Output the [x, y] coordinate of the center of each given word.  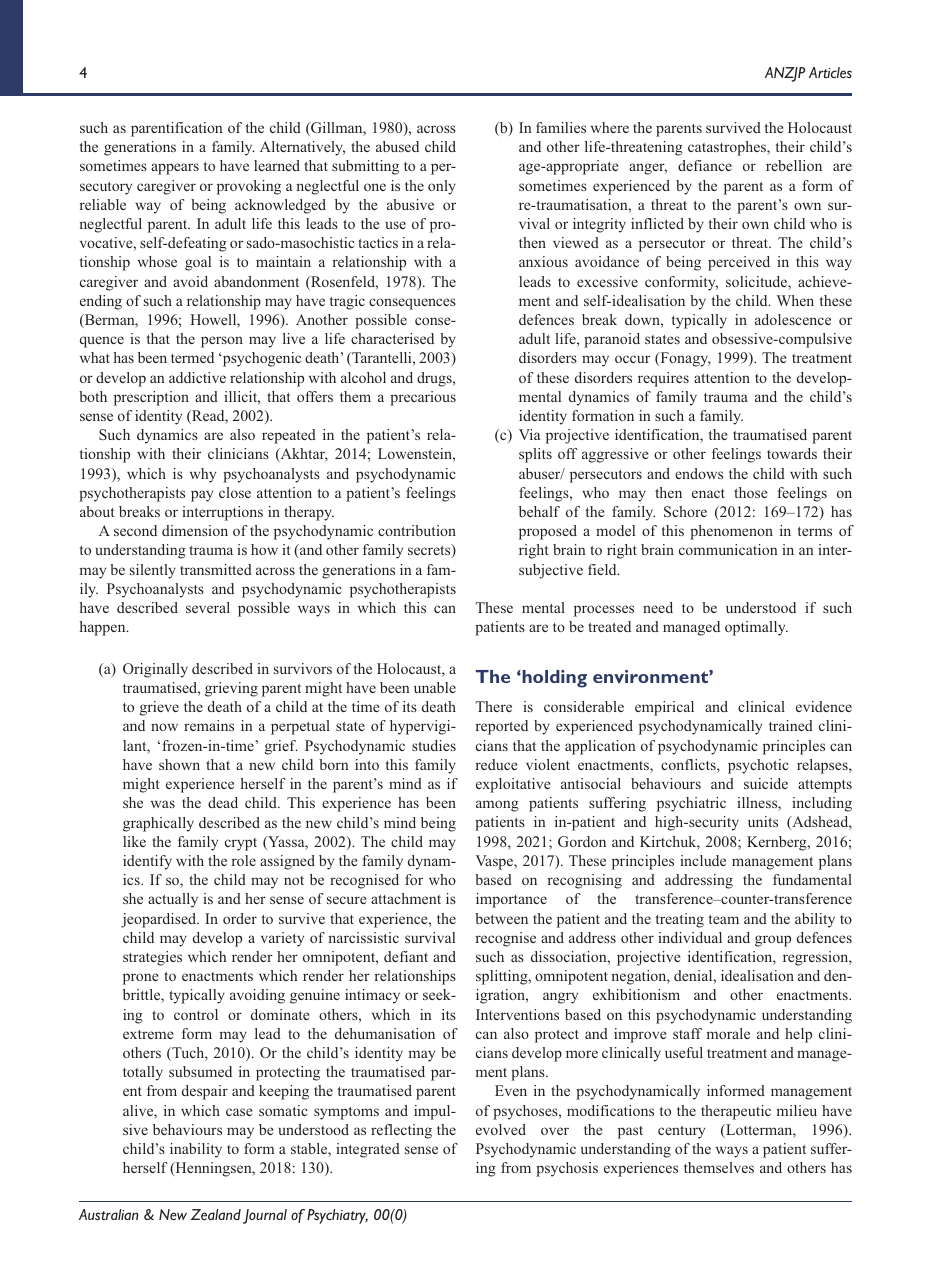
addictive [197, 377]
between [501, 918]
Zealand [216, 1214]
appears [175, 169]
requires [663, 379]
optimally [756, 628]
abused [397, 146]
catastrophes [728, 148]
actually [173, 900]
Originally [155, 670]
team [724, 919]
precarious [423, 398]
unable [435, 687]
